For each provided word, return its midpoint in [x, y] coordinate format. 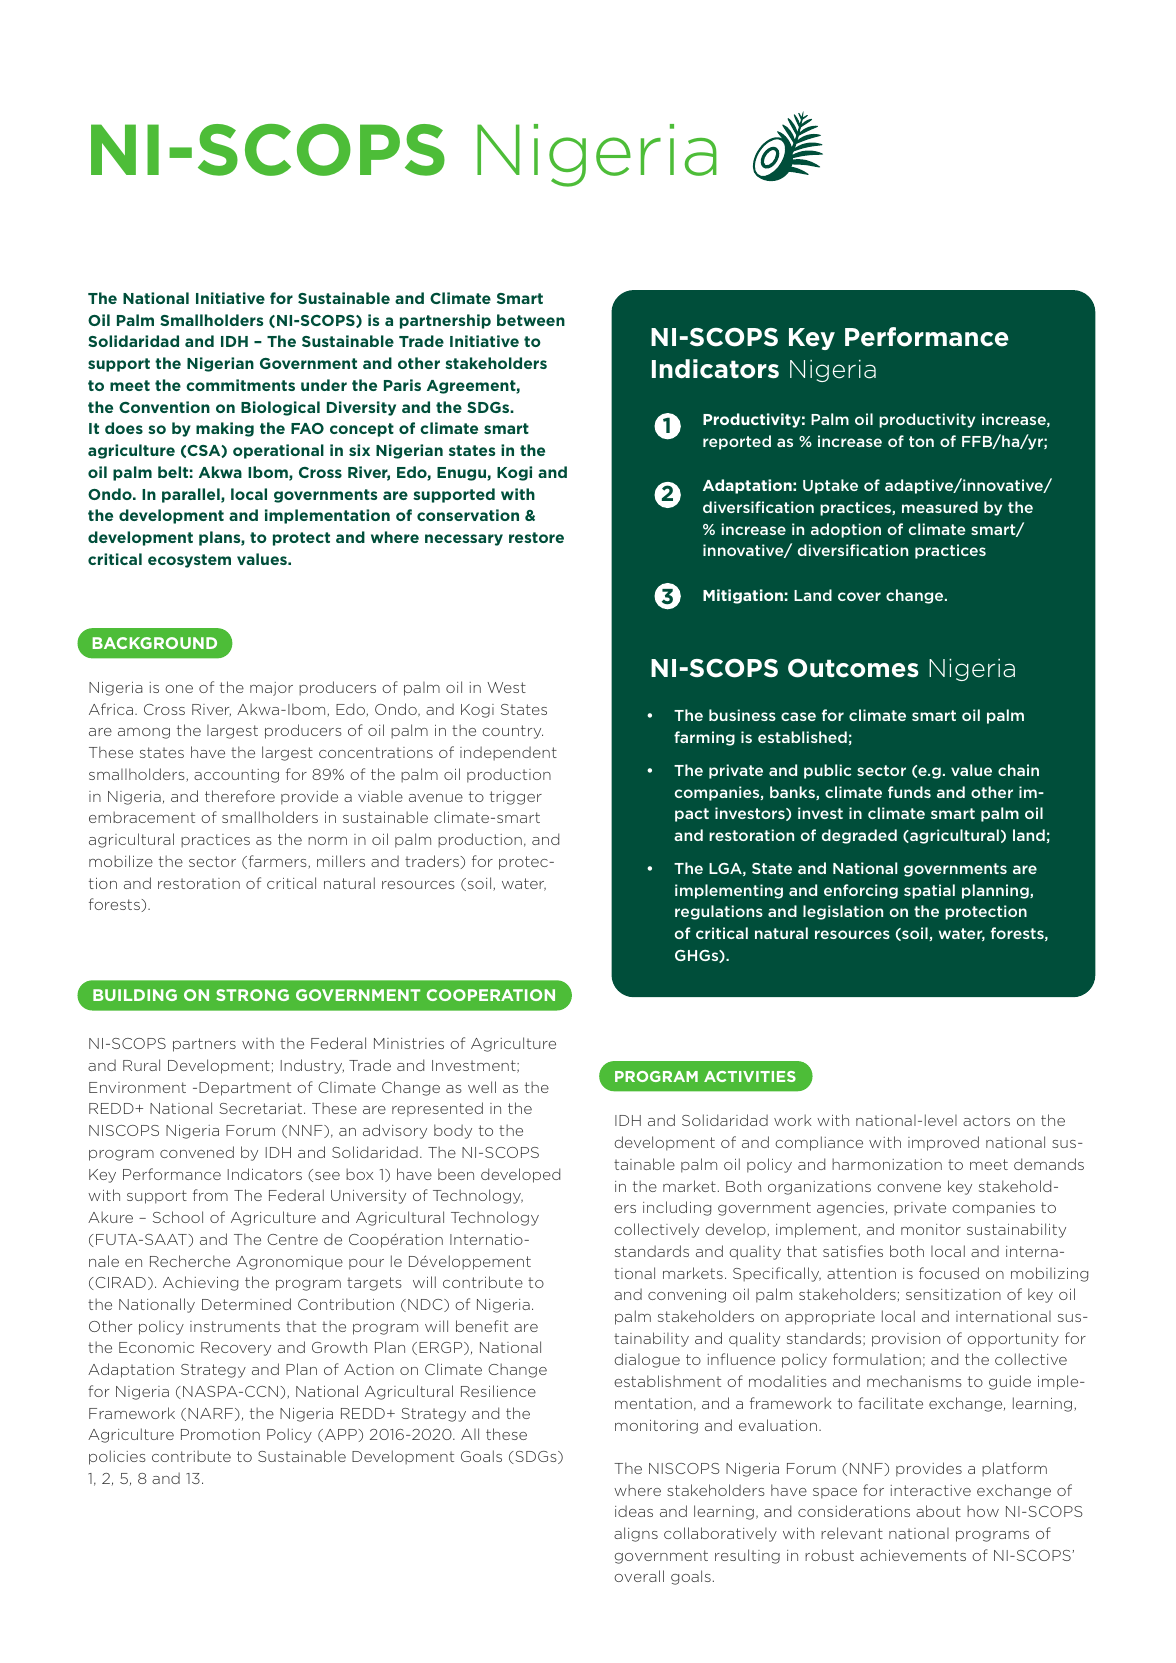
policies [117, 1457]
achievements [913, 1555]
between [531, 320]
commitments [240, 385]
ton [921, 441]
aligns [636, 1534]
